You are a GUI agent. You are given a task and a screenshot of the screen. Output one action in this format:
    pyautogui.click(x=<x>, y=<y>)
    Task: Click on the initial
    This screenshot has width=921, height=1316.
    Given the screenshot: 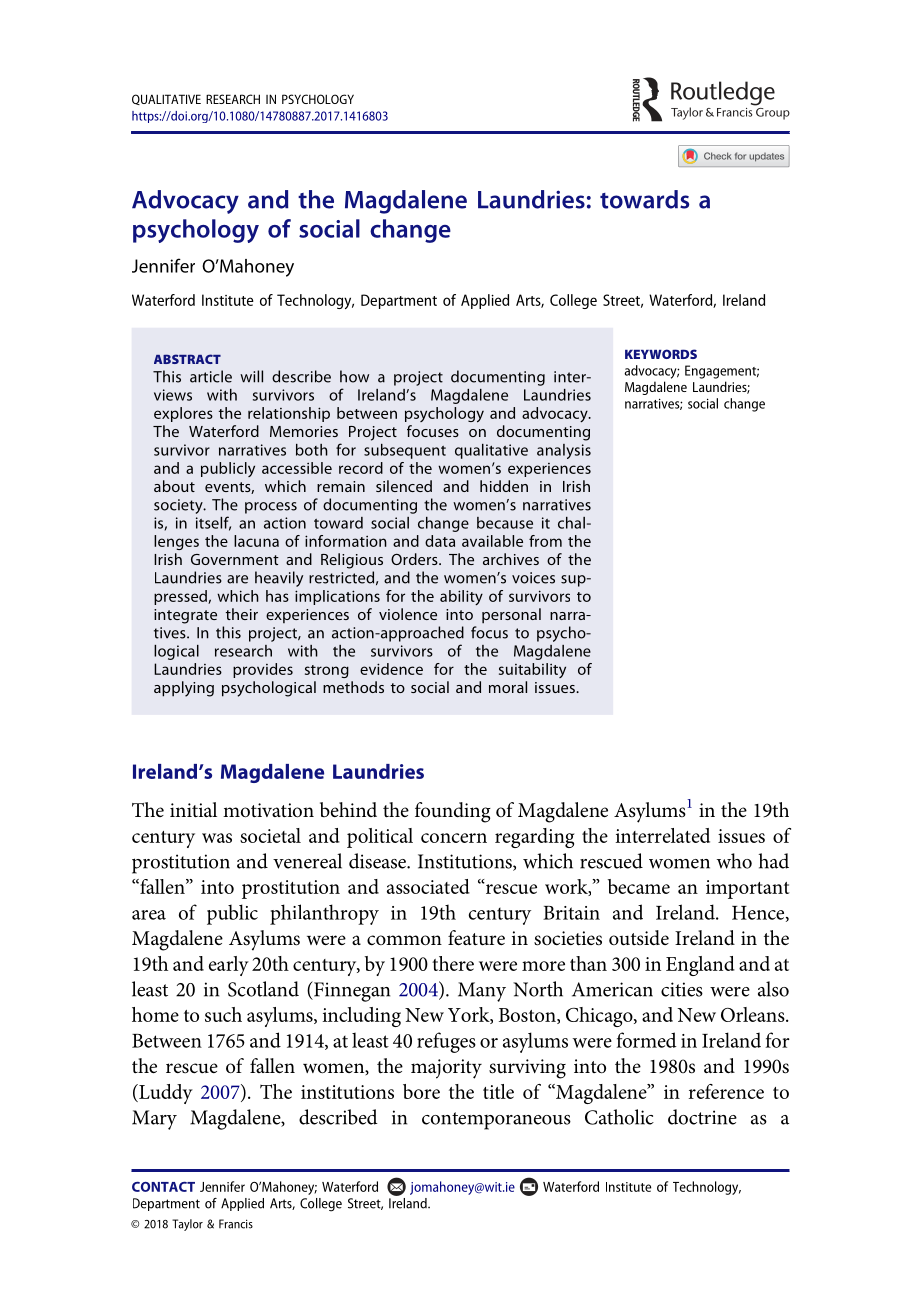 What is the action you would take?
    pyautogui.click(x=193, y=810)
